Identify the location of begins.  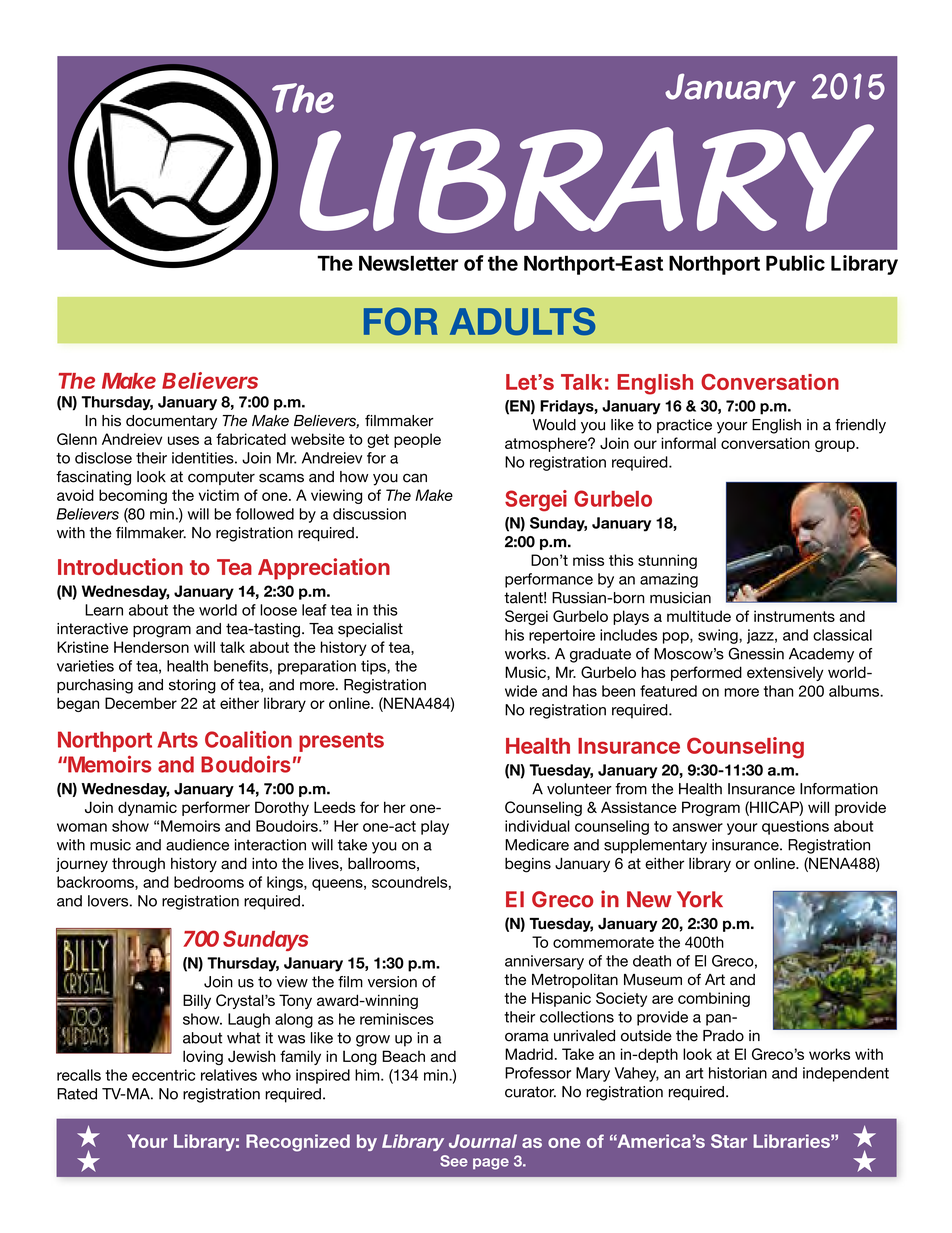
(528, 865).
